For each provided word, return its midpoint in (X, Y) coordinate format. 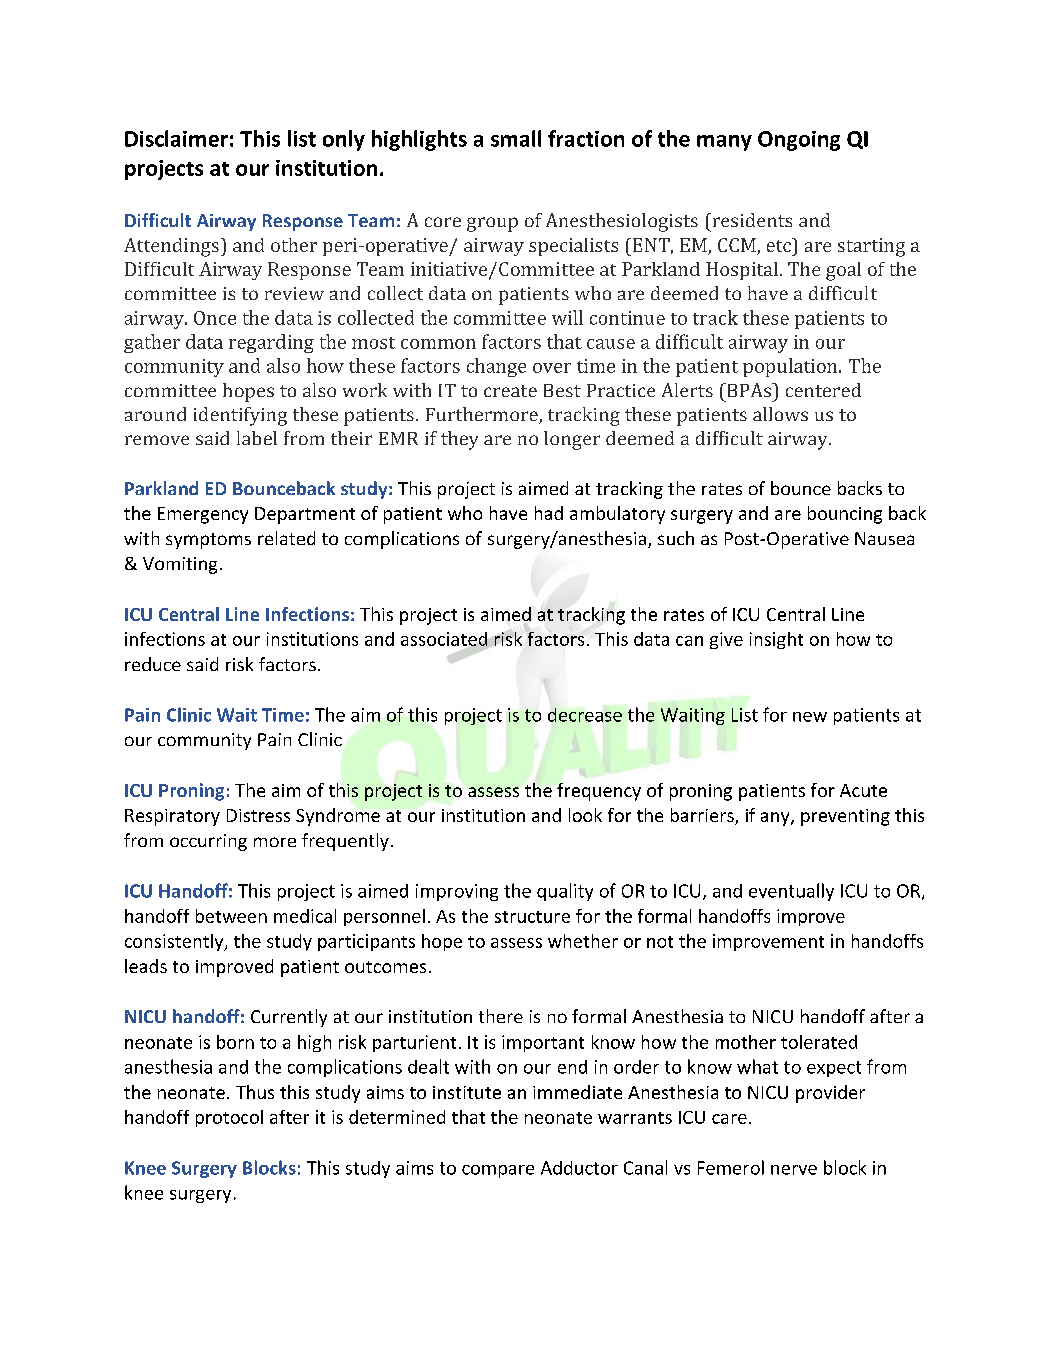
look (585, 815)
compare (498, 1171)
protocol (229, 1118)
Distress (258, 815)
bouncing (845, 515)
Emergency (203, 515)
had (549, 513)
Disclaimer (176, 138)
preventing (845, 817)
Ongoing (799, 141)
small (516, 138)
